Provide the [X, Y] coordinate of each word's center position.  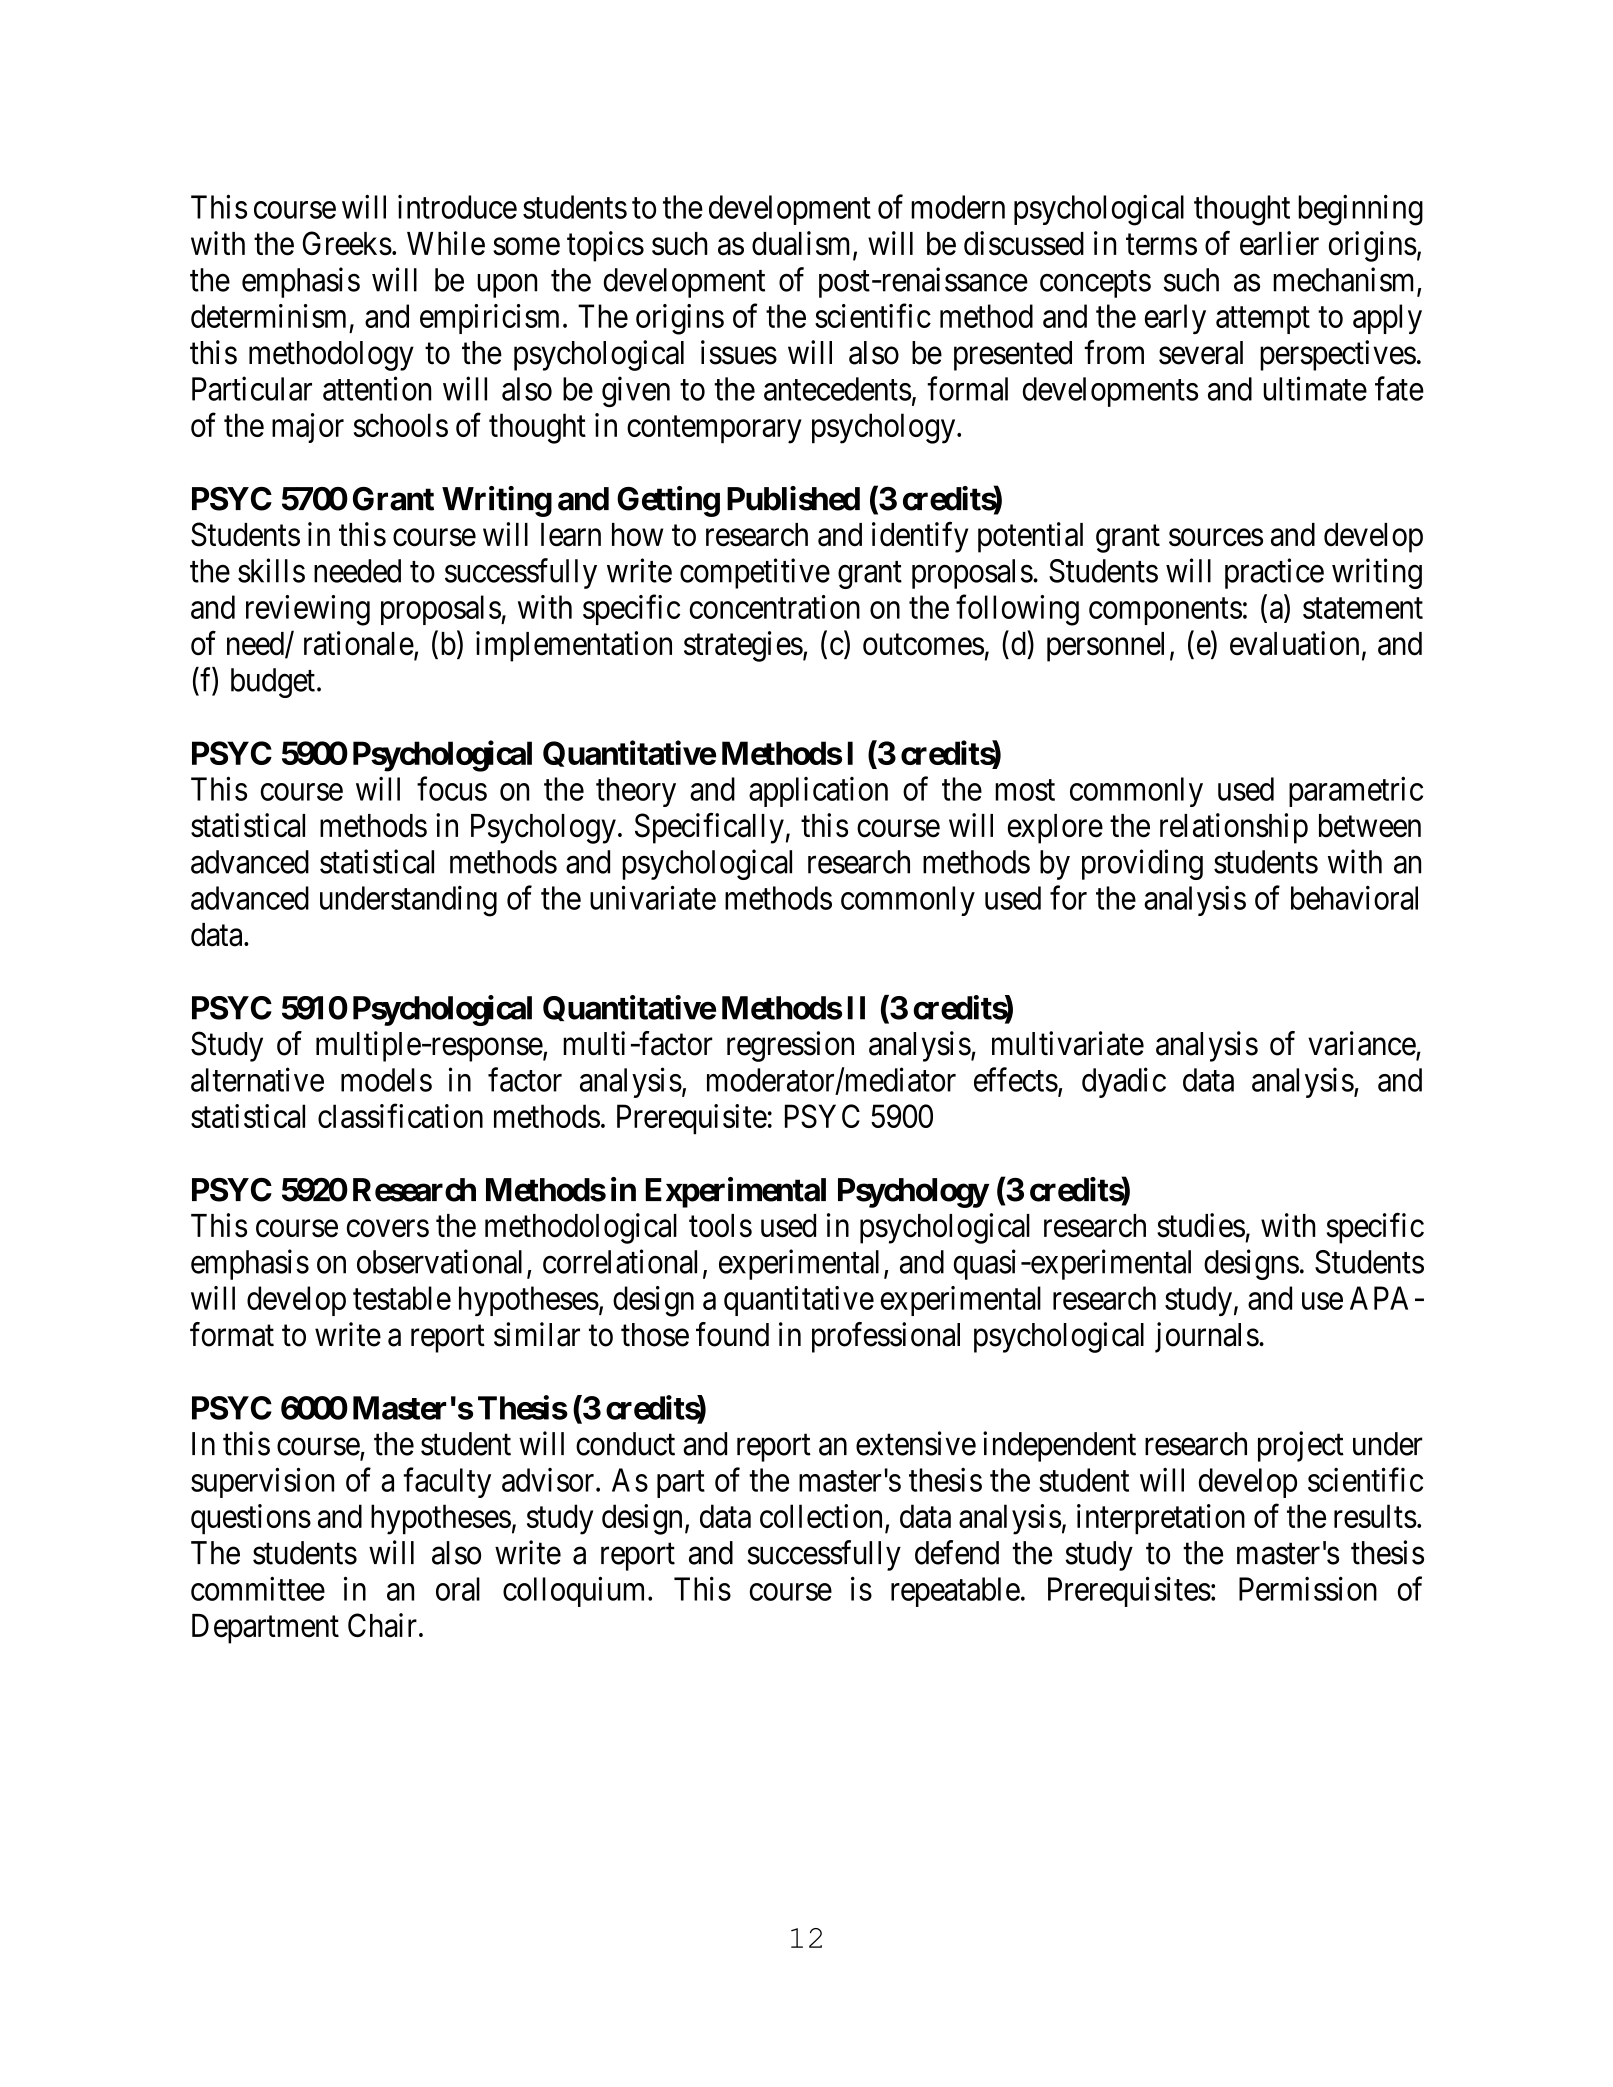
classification [400, 1116]
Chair [382, 1625]
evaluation [1294, 643]
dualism [803, 244]
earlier [1279, 243]
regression [790, 1046]
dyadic [1124, 1082]
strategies [743, 646]
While [446, 243]
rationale [359, 643]
